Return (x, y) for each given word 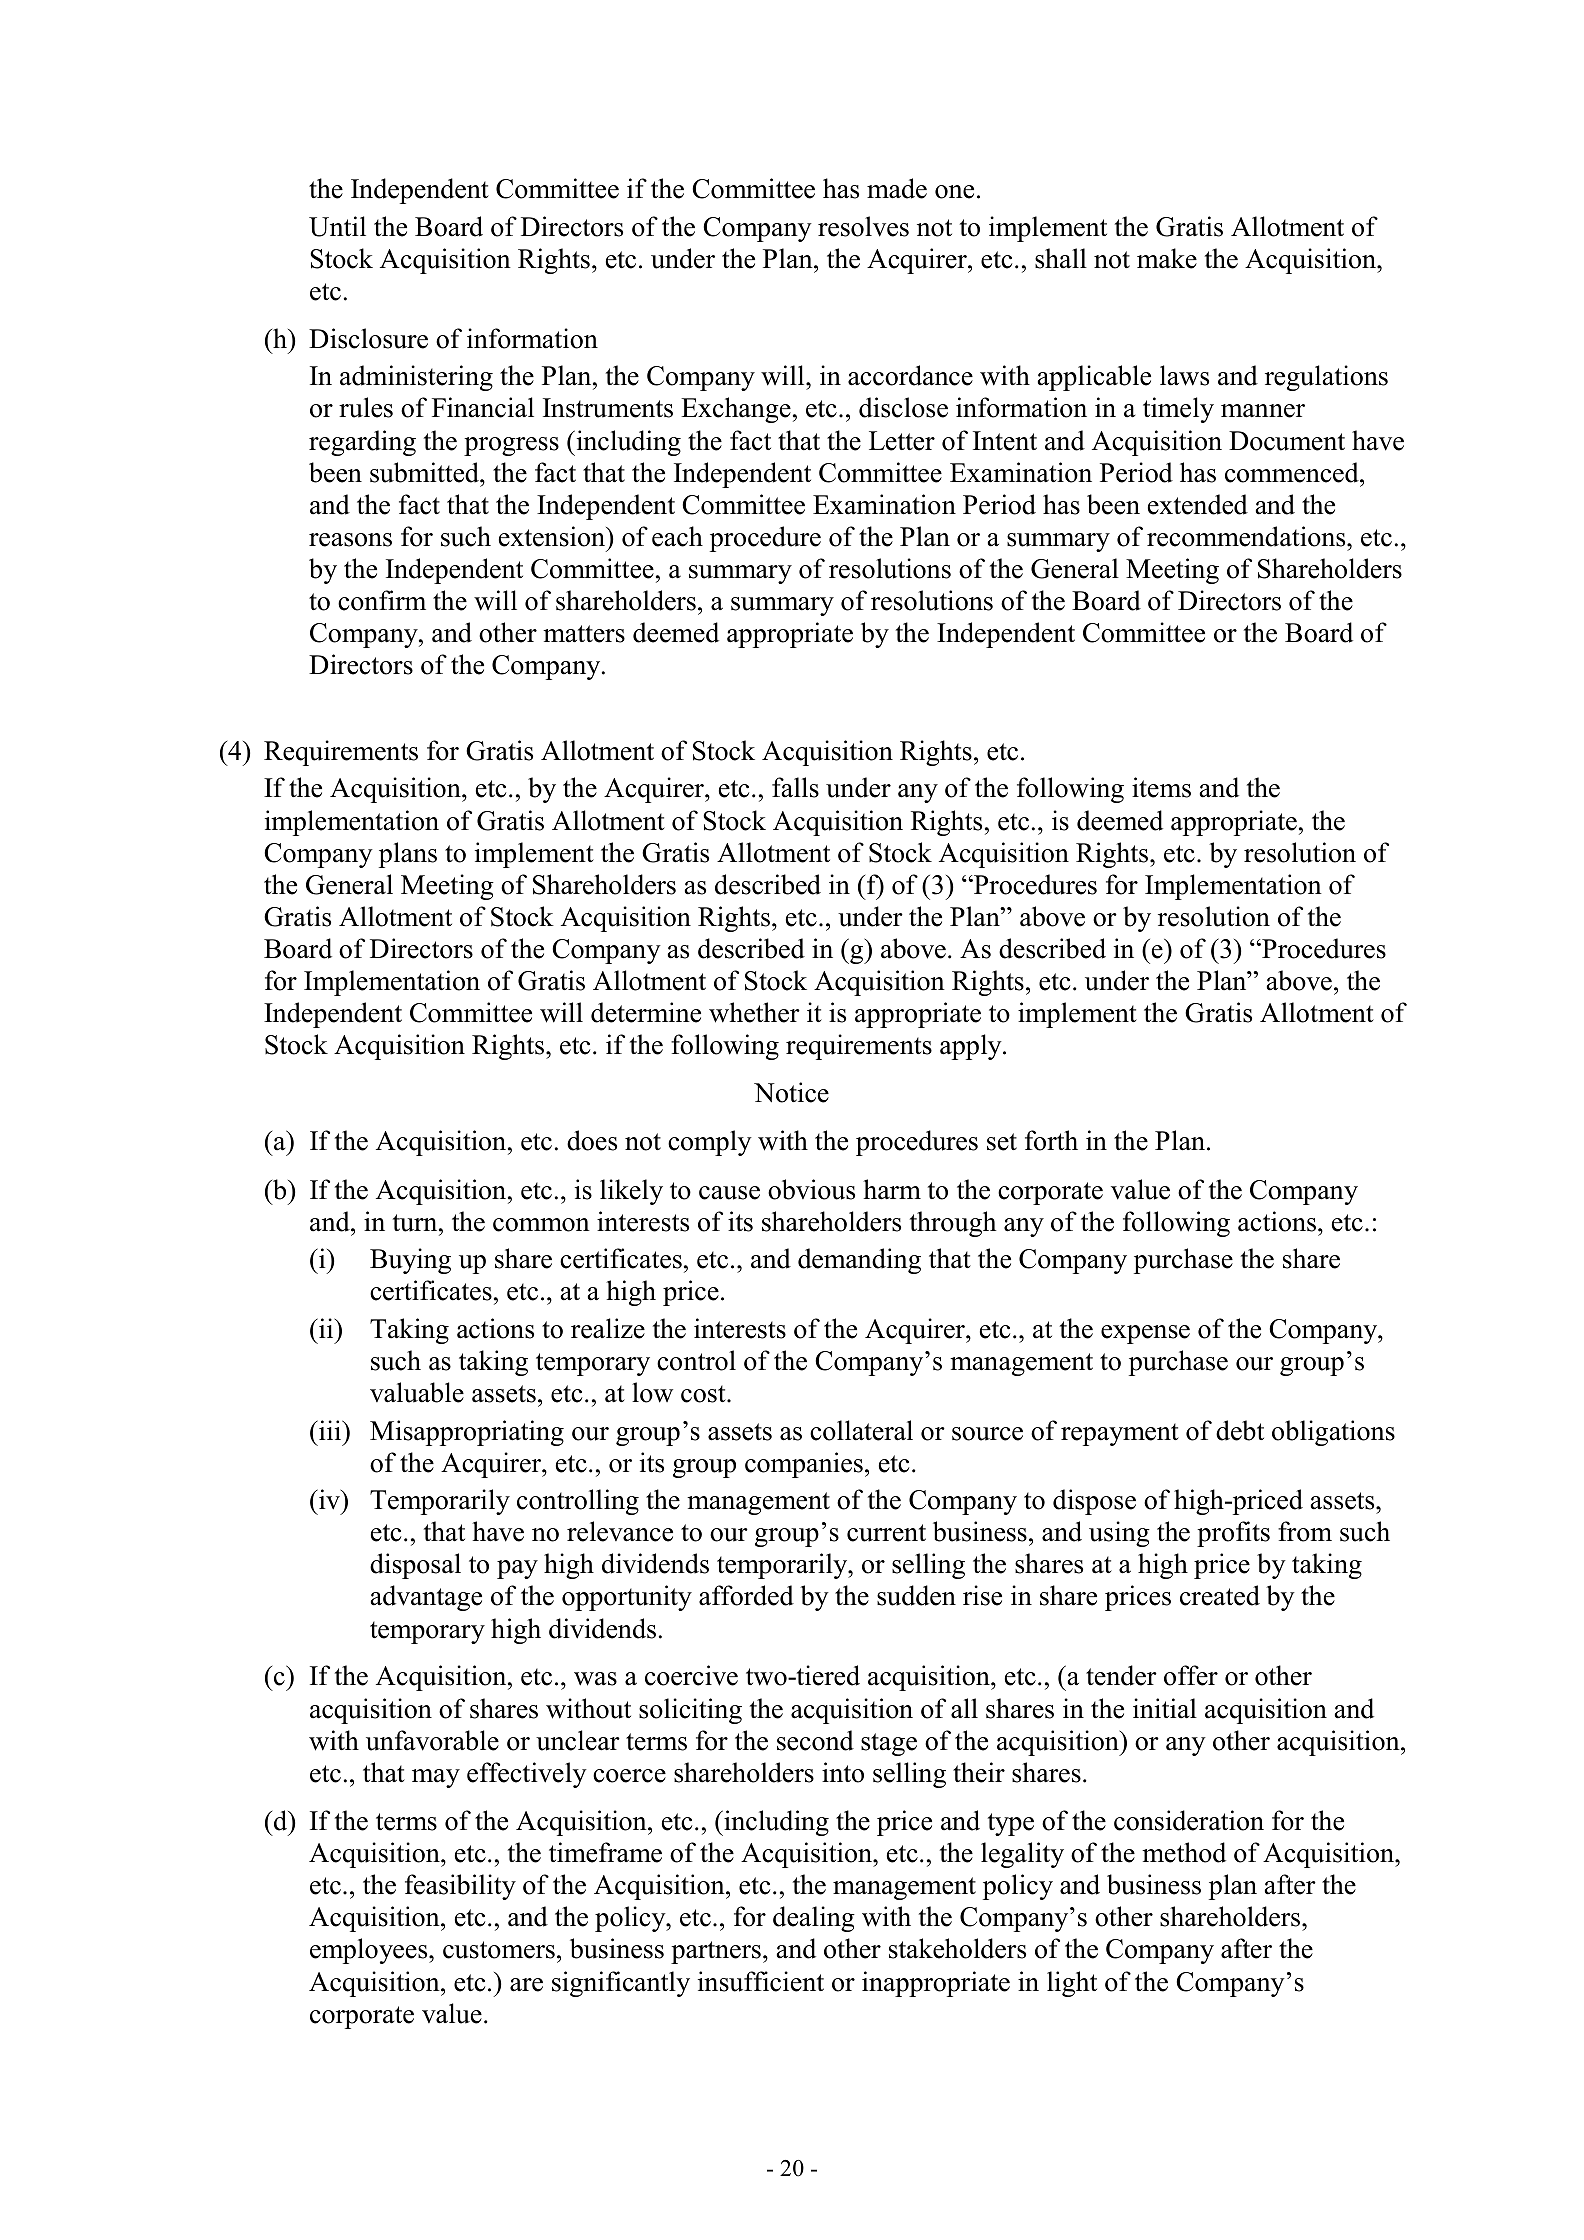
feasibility (460, 1887)
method (1184, 1852)
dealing (814, 1919)
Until (337, 226)
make (1167, 258)
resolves (863, 226)
